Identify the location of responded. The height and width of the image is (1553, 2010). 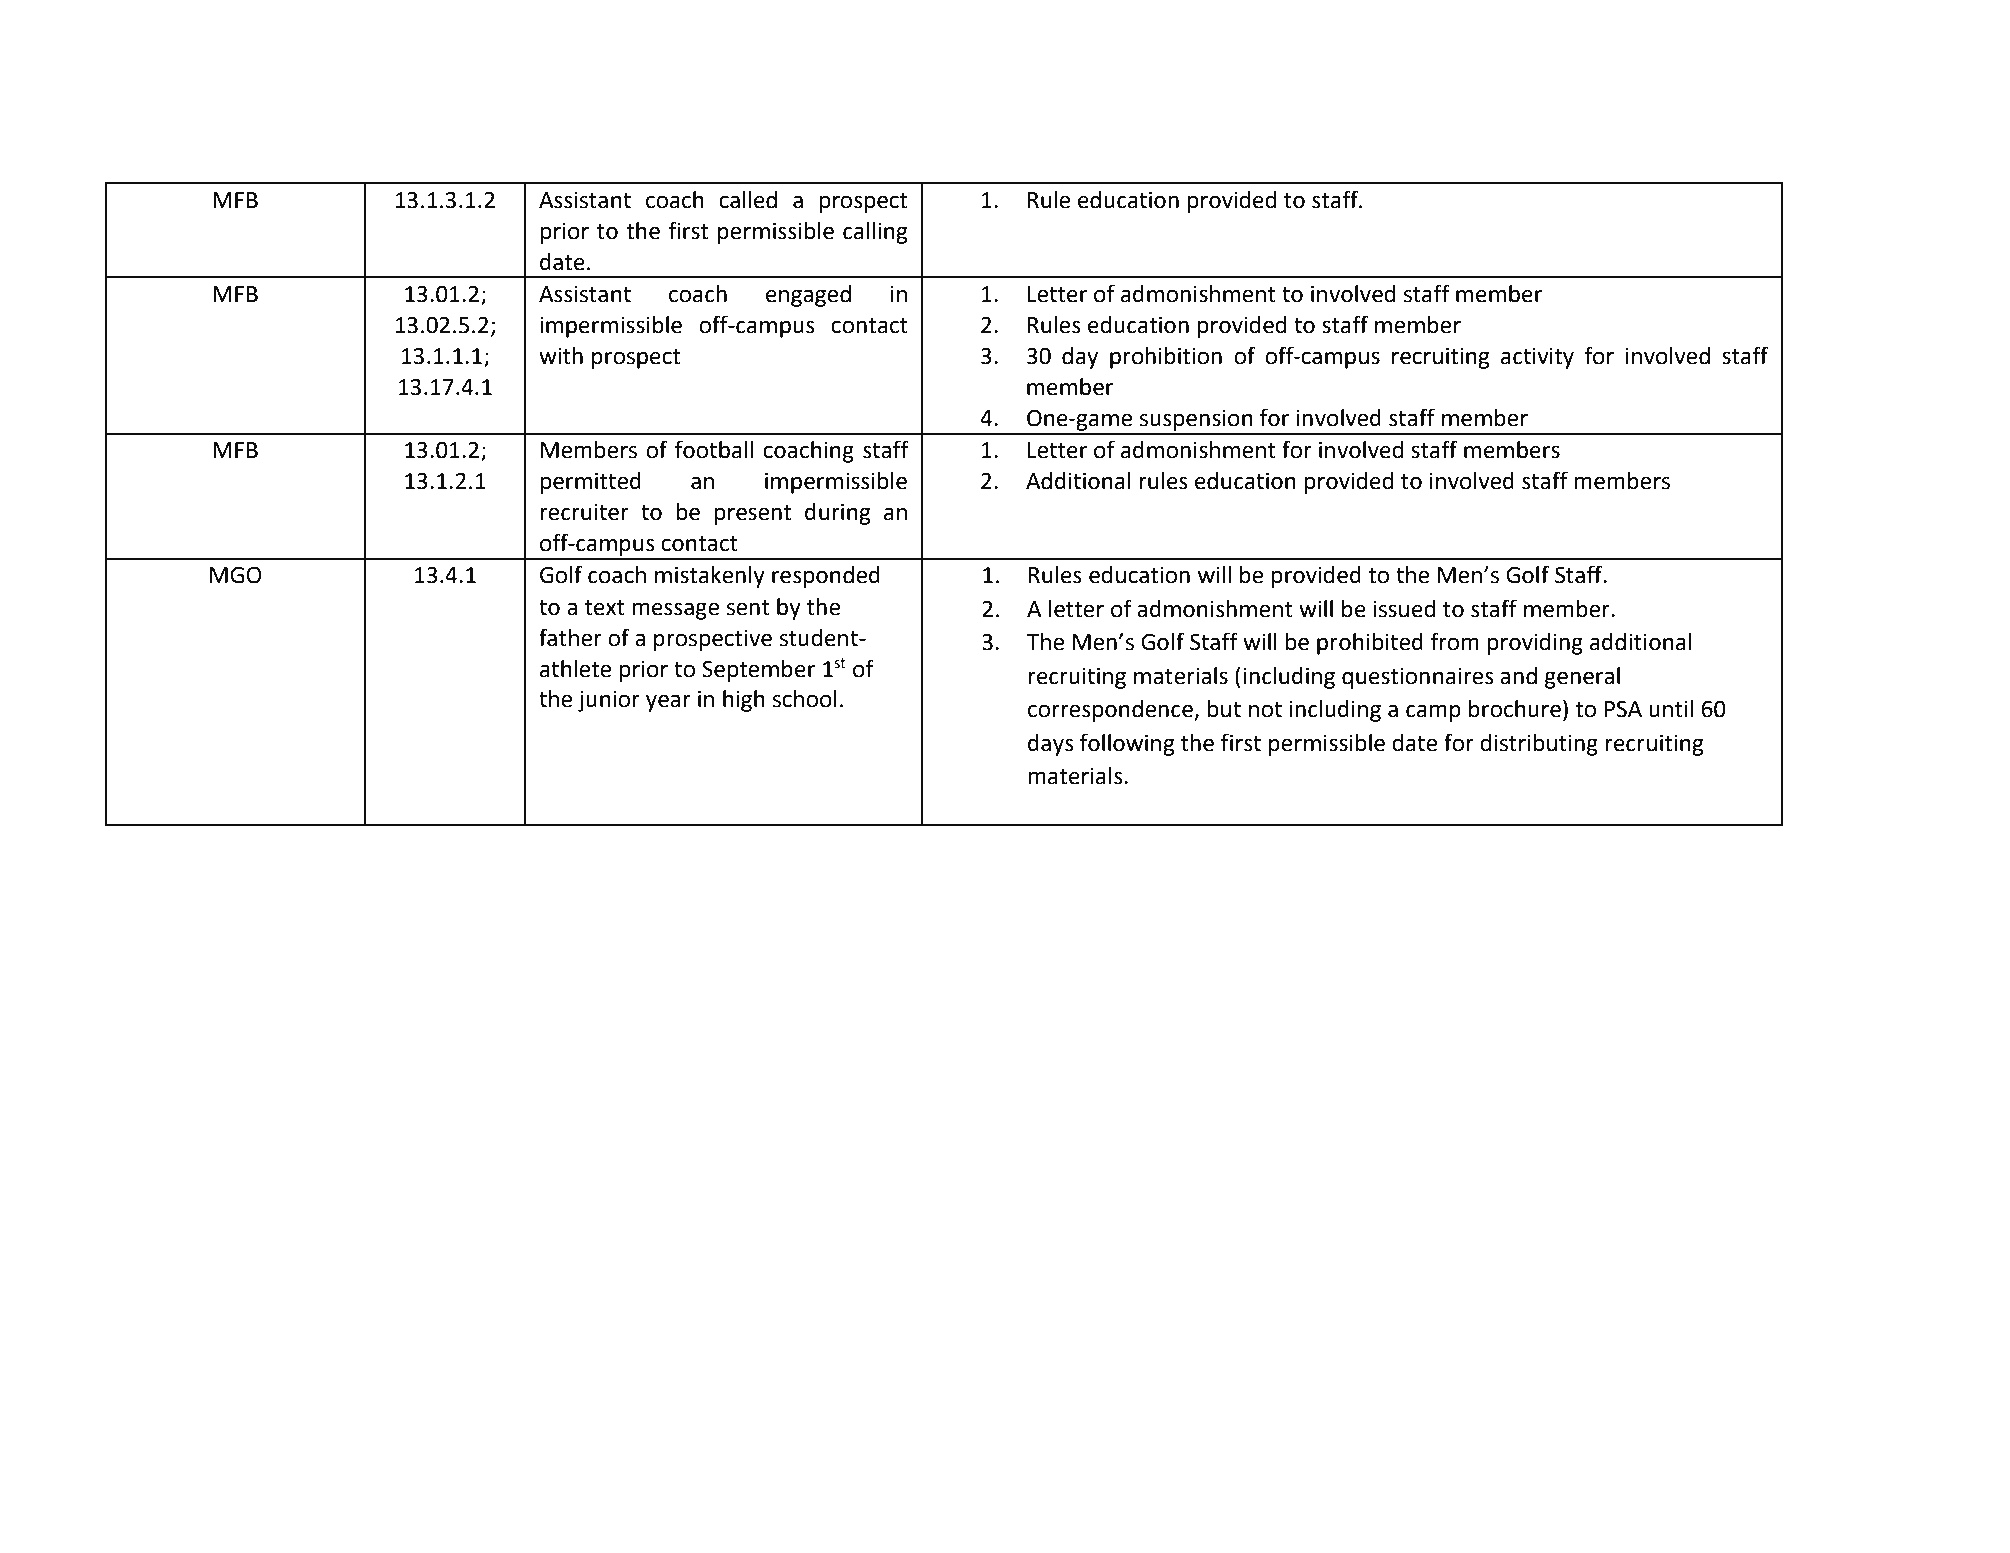
(826, 577).
